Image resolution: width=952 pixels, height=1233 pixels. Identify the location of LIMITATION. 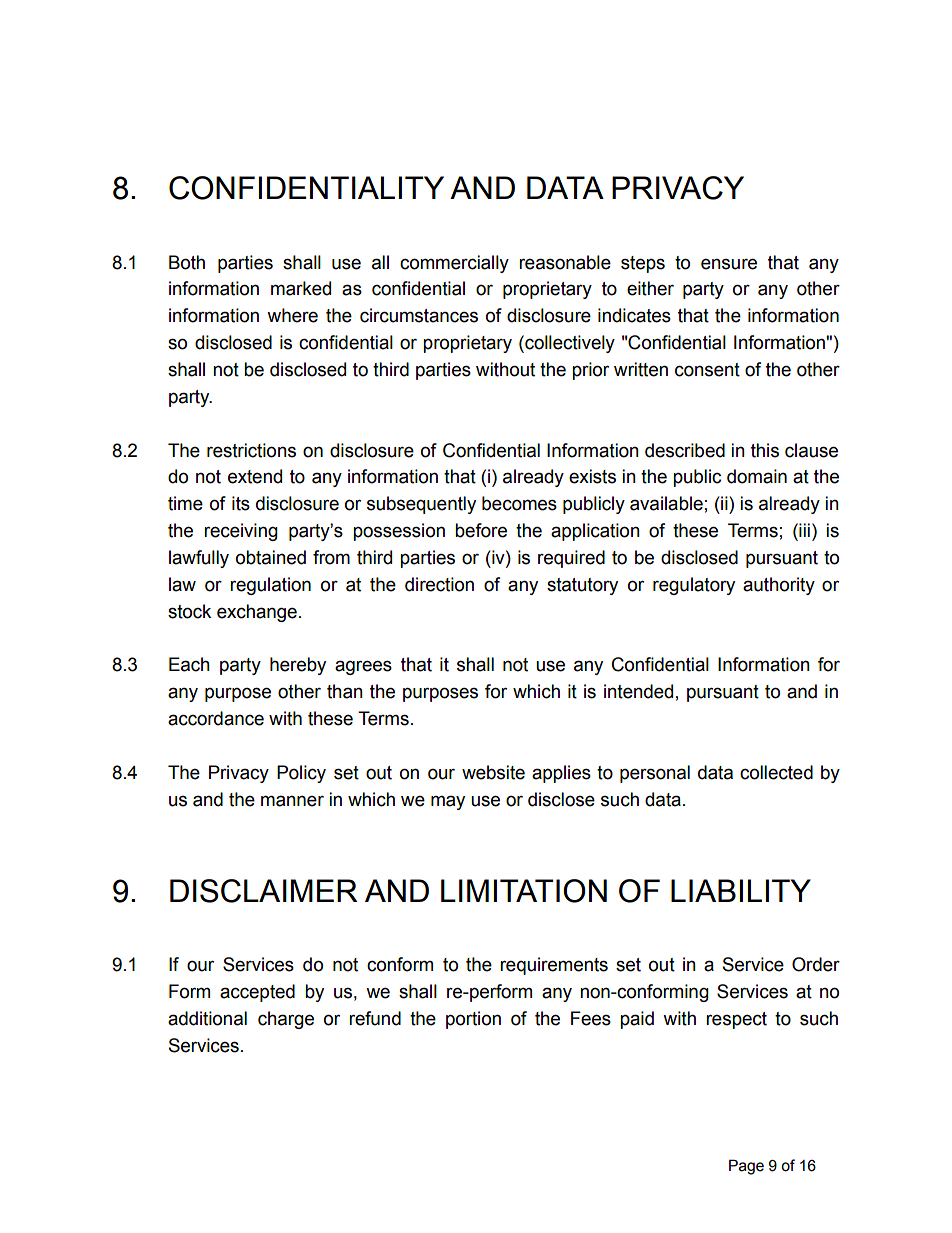
(524, 891).
